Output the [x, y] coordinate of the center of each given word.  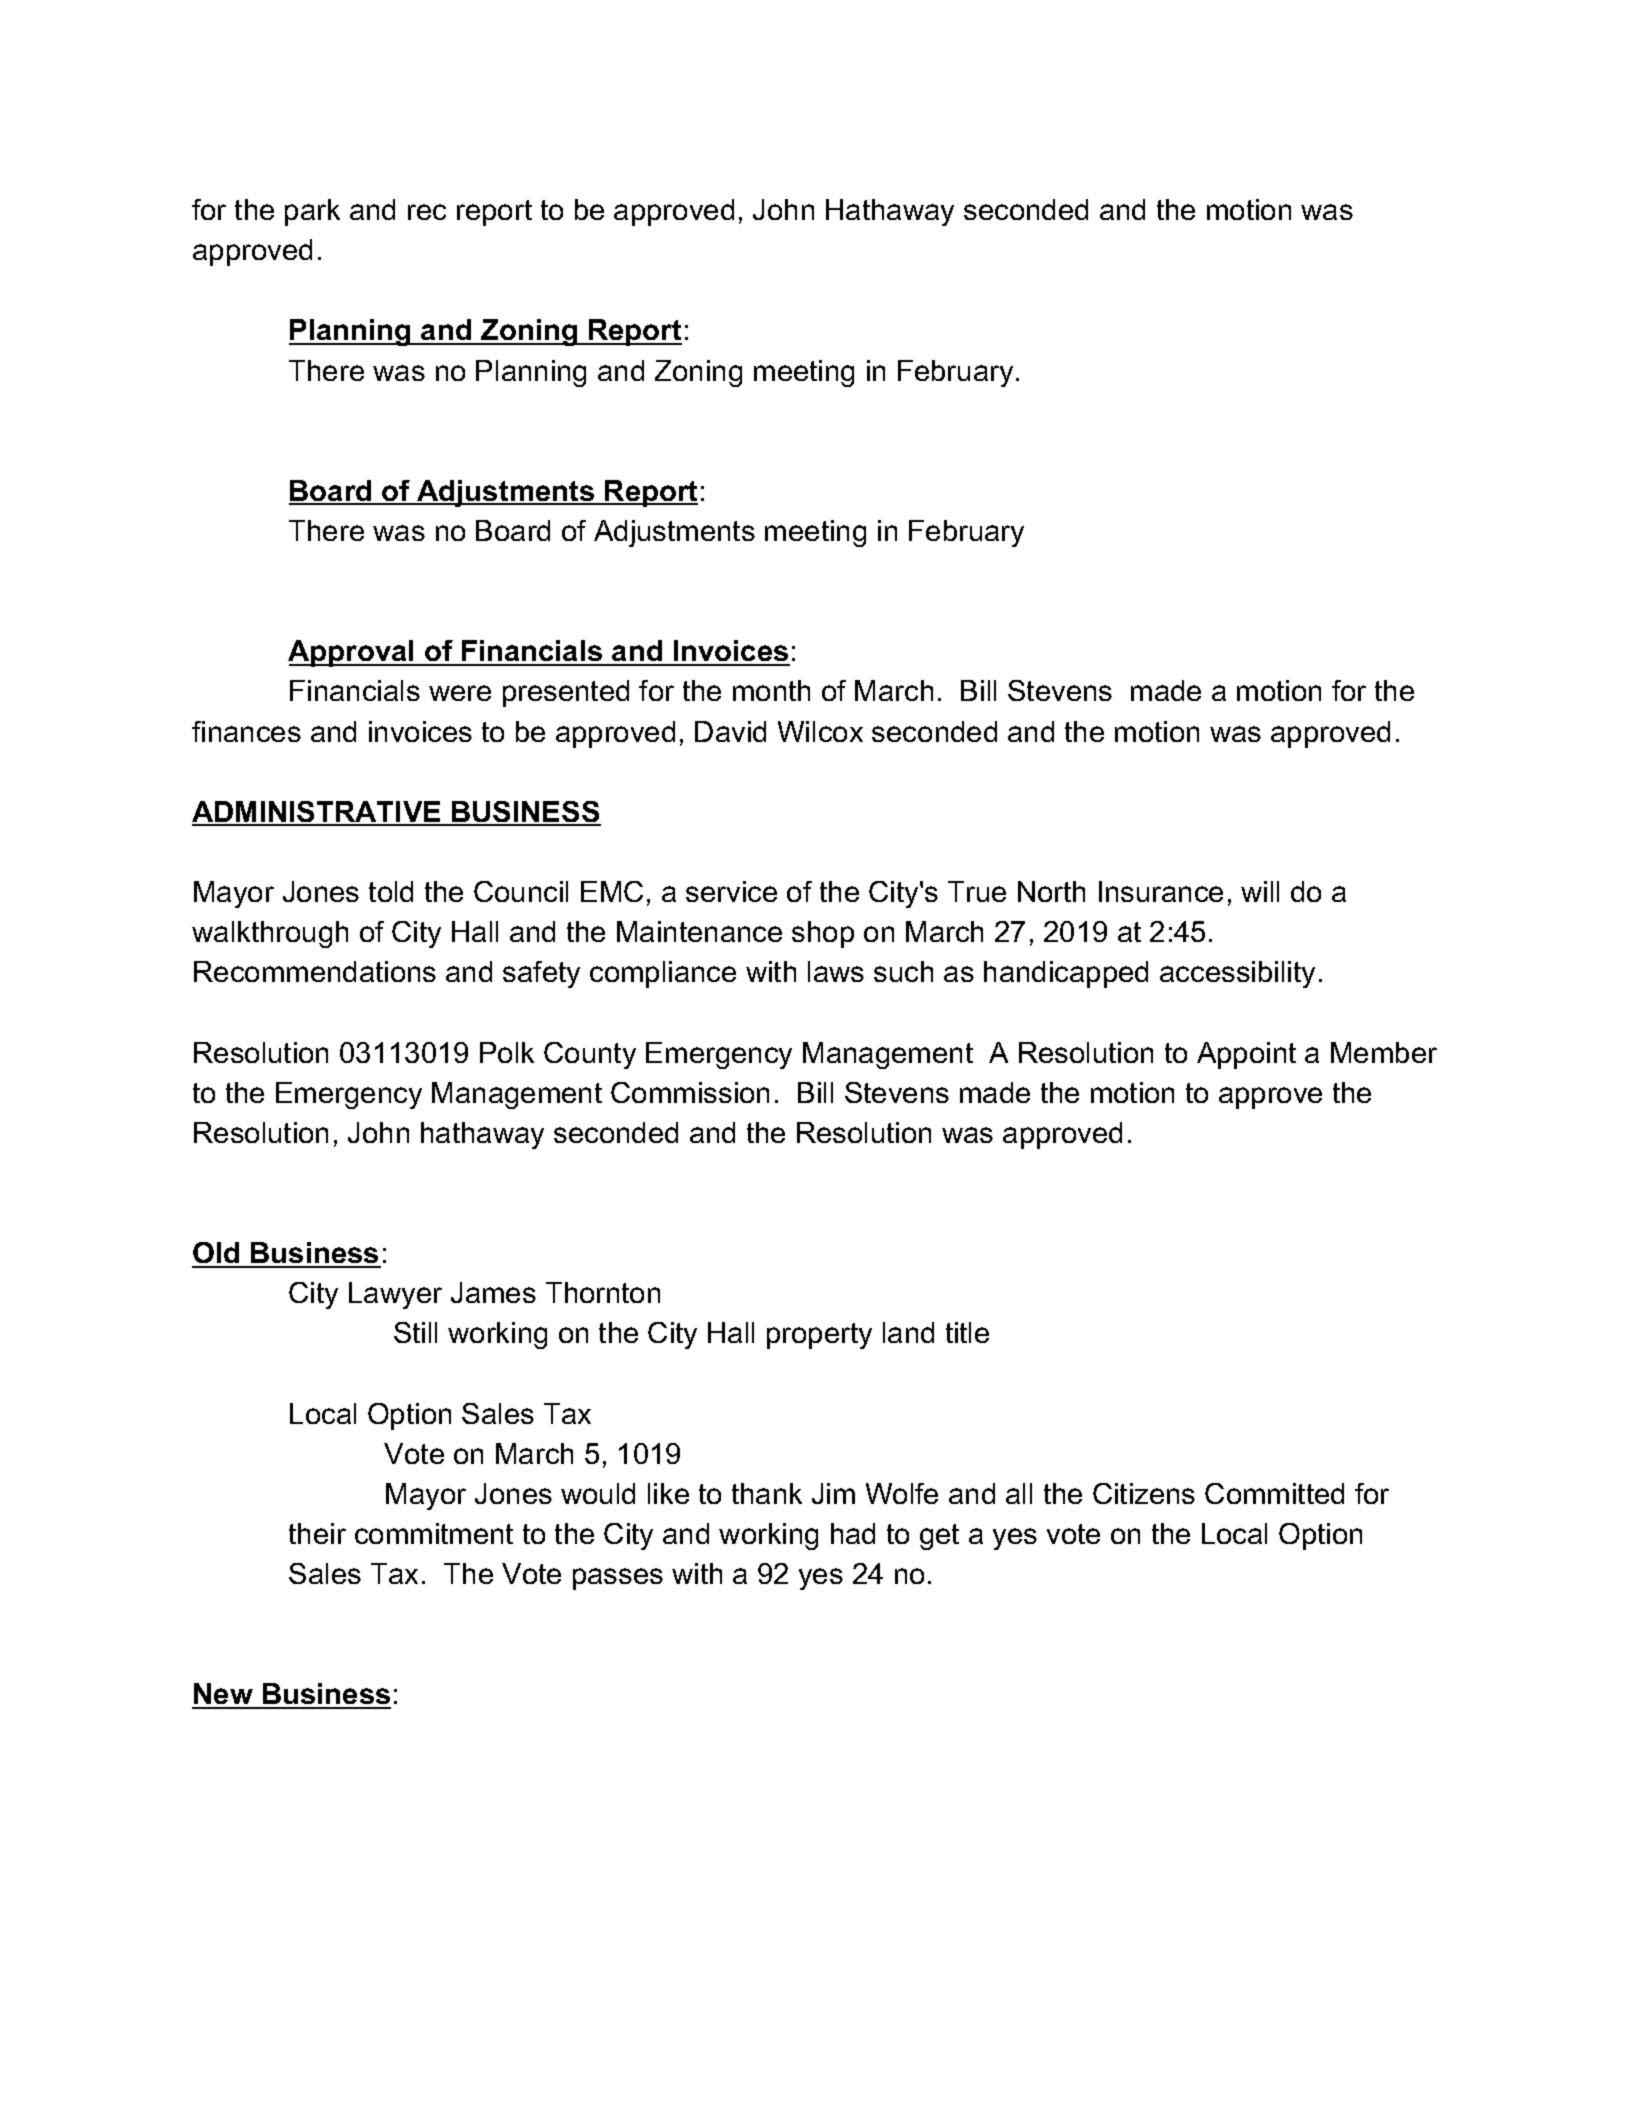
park [312, 212]
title [967, 1332]
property [819, 1336]
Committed [1274, 1493]
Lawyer [395, 1295]
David [730, 731]
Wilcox [820, 731]
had [853, 1533]
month [771, 690]
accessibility [1237, 974]
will [1260, 891]
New [223, 1695]
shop [823, 934]
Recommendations [315, 971]
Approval [352, 653]
